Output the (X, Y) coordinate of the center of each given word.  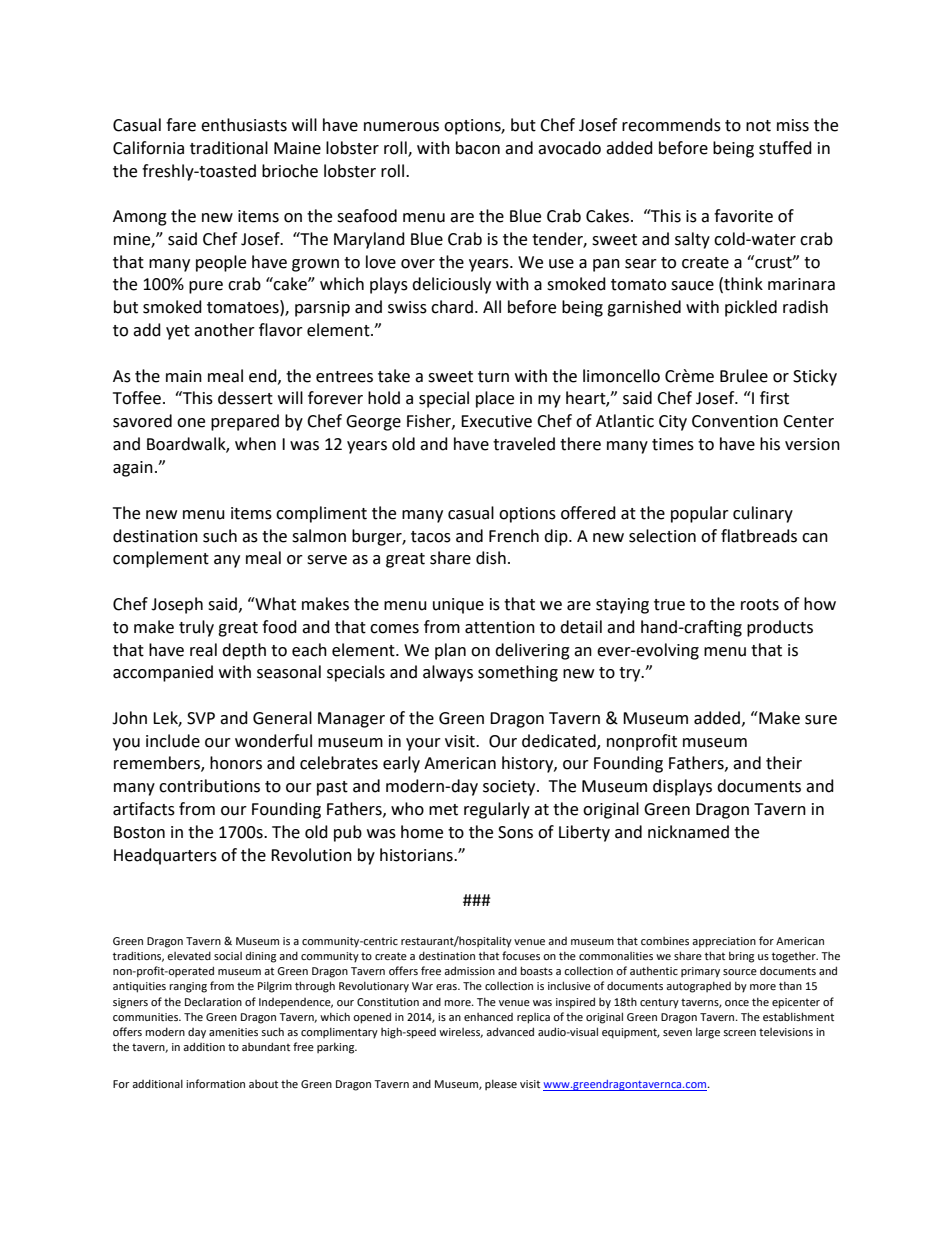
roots (760, 605)
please (501, 1084)
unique (458, 606)
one (191, 423)
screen (739, 1033)
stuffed (785, 148)
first (774, 398)
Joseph (177, 605)
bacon (478, 148)
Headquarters (165, 856)
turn (493, 377)
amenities (233, 1032)
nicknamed (688, 832)
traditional (229, 148)
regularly (497, 810)
